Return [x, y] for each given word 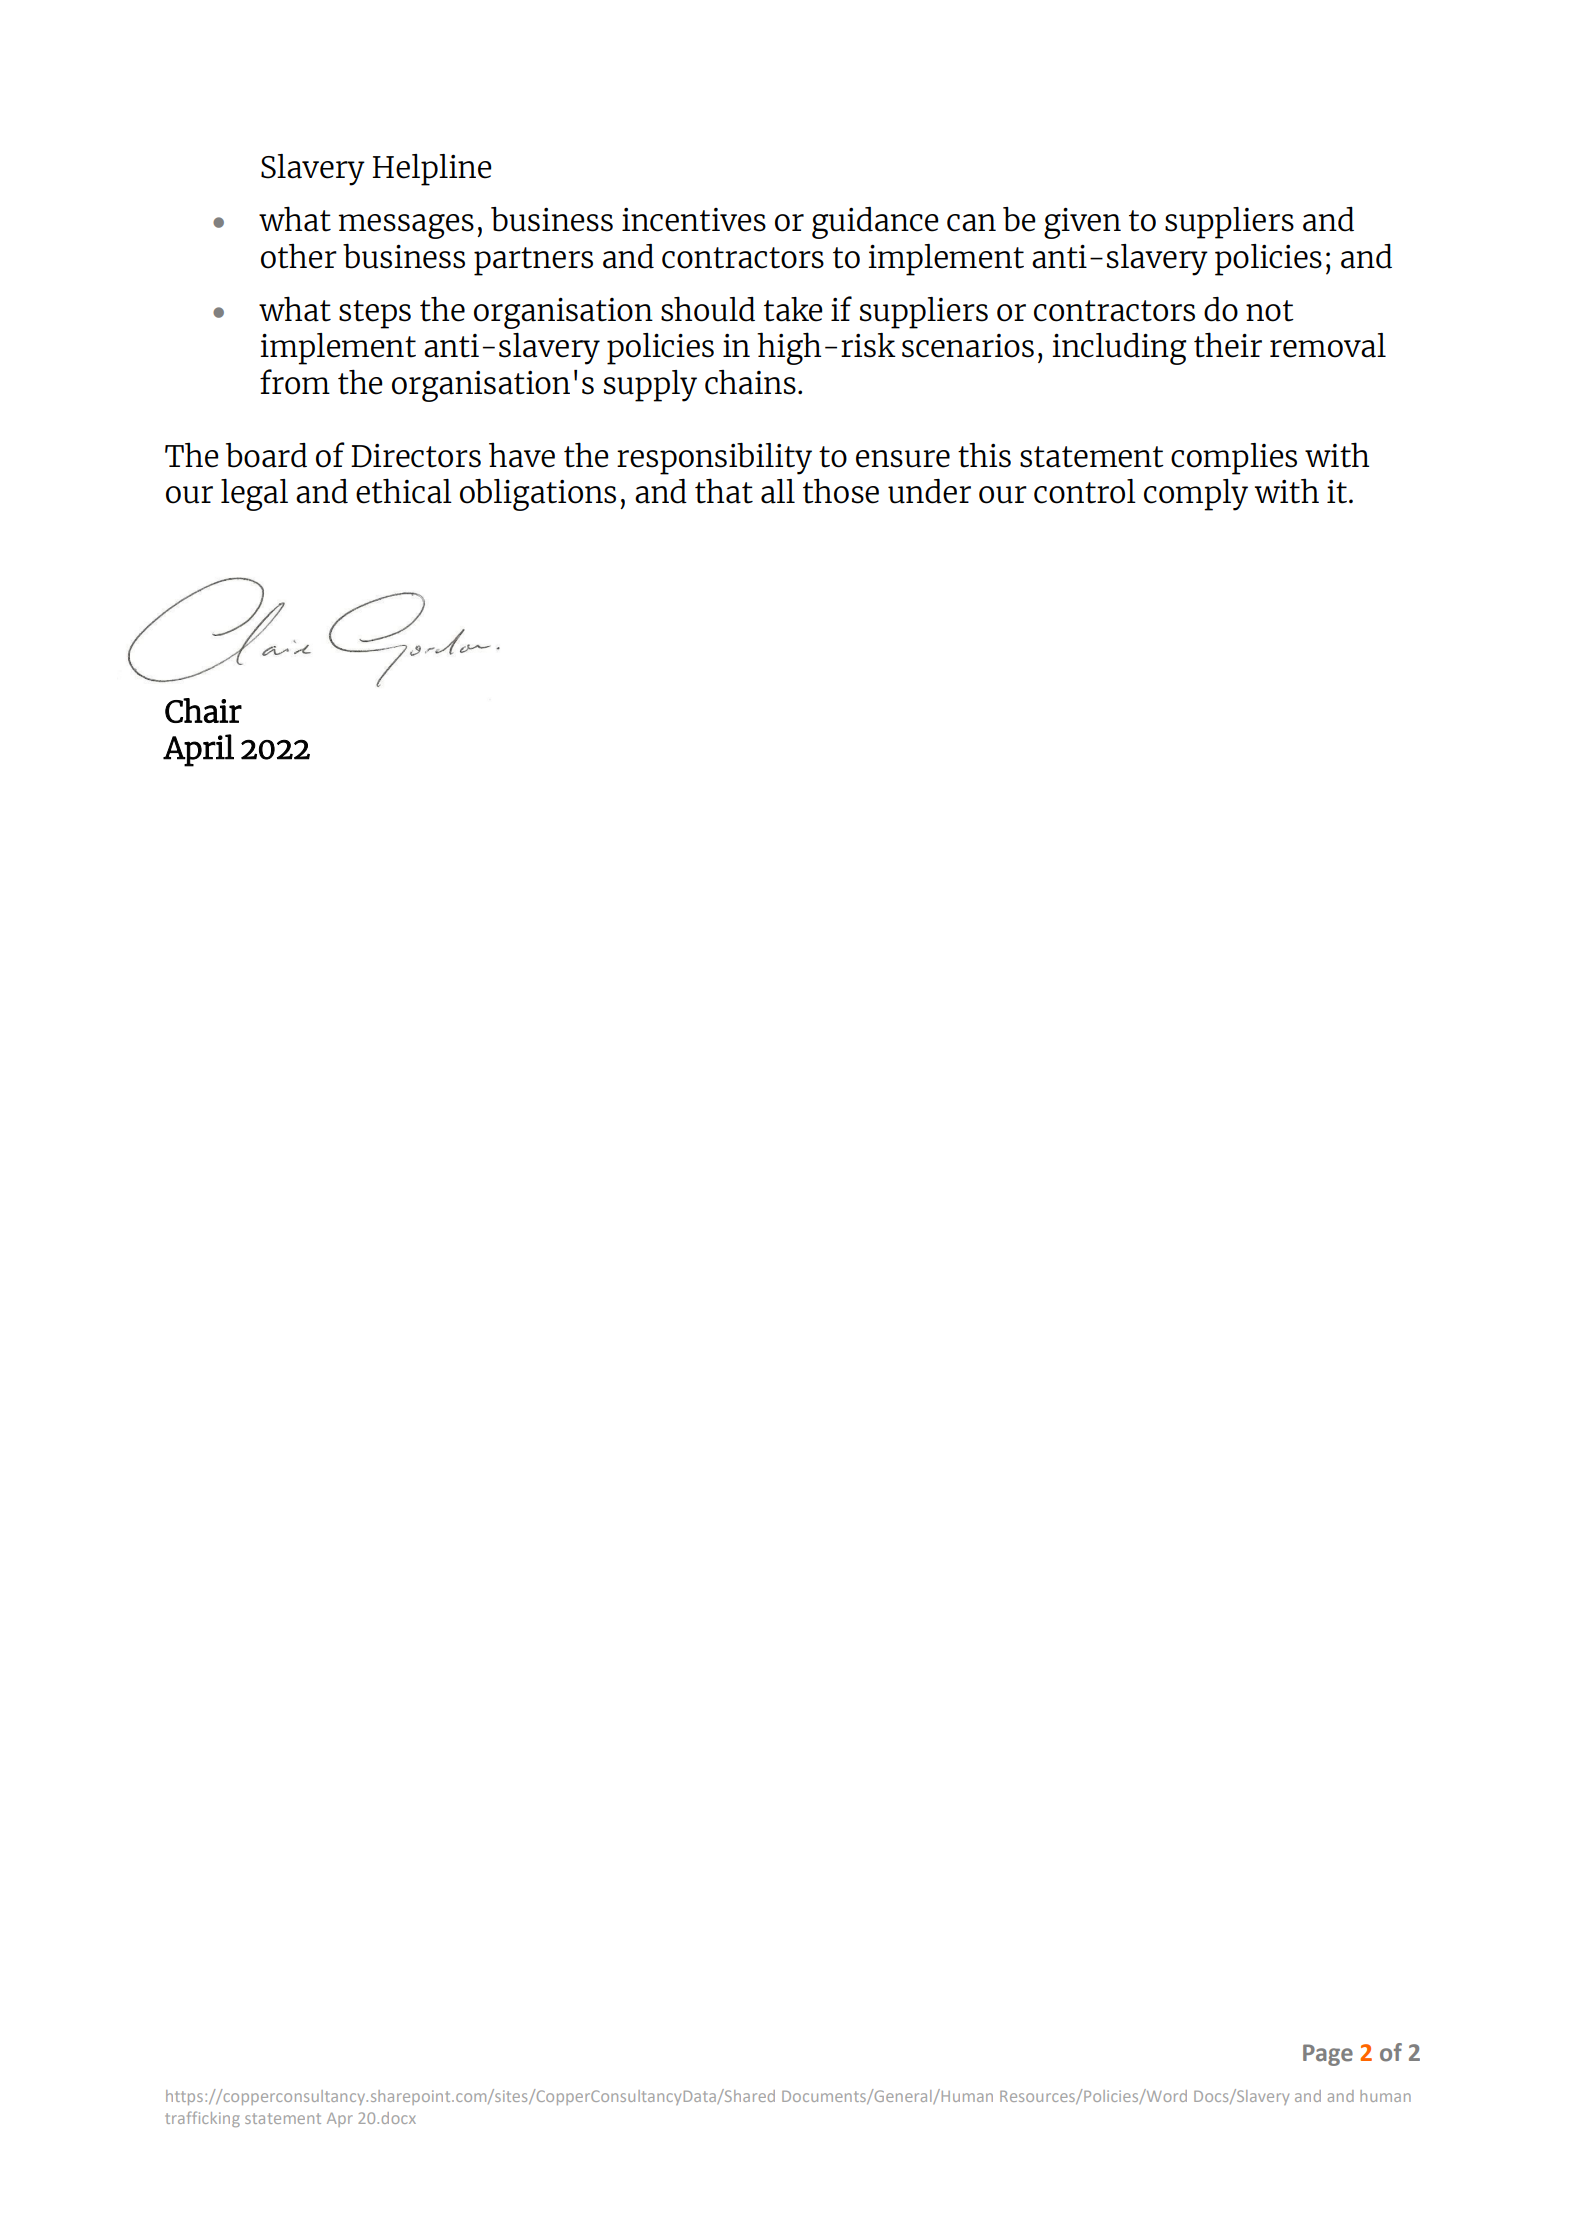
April [198, 750]
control [1085, 491]
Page [1328, 2055]
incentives [694, 219]
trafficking [202, 2119]
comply [1196, 495]
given [1082, 223]
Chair [203, 710]
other [299, 256]
